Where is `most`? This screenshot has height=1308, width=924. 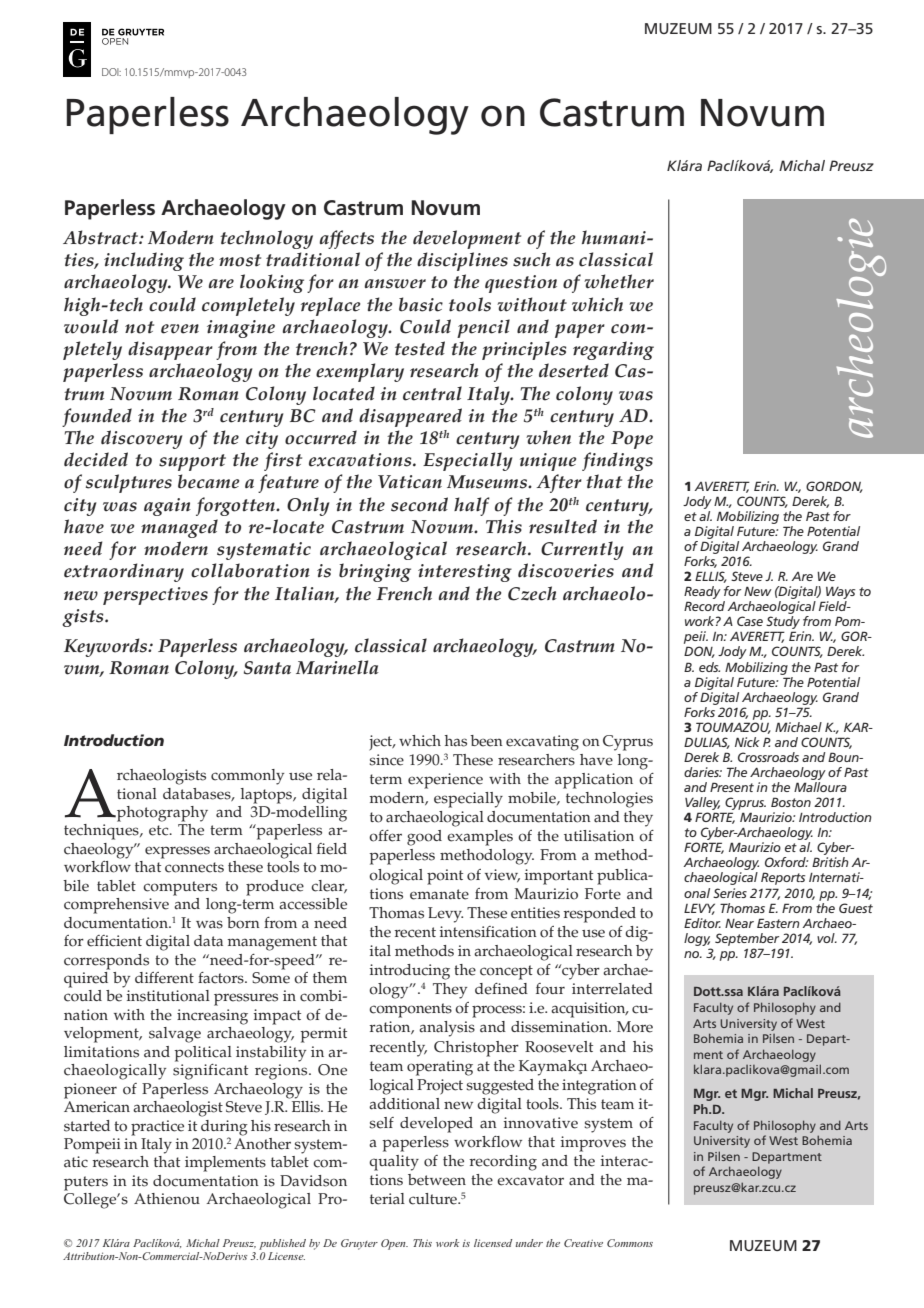
most is located at coordinates (240, 260).
